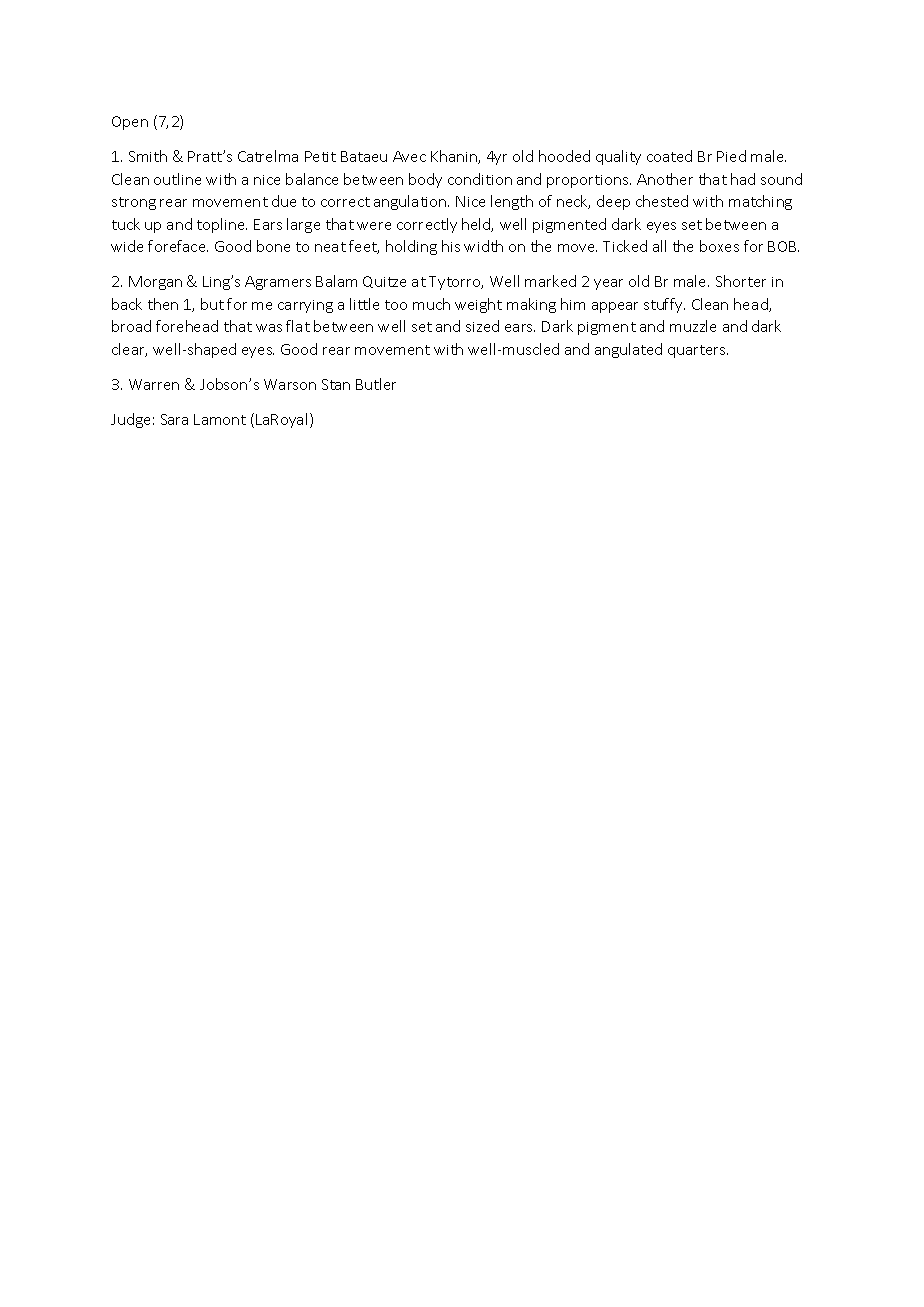  Describe the element at coordinates (130, 123) in the page. I see `Open` at that location.
